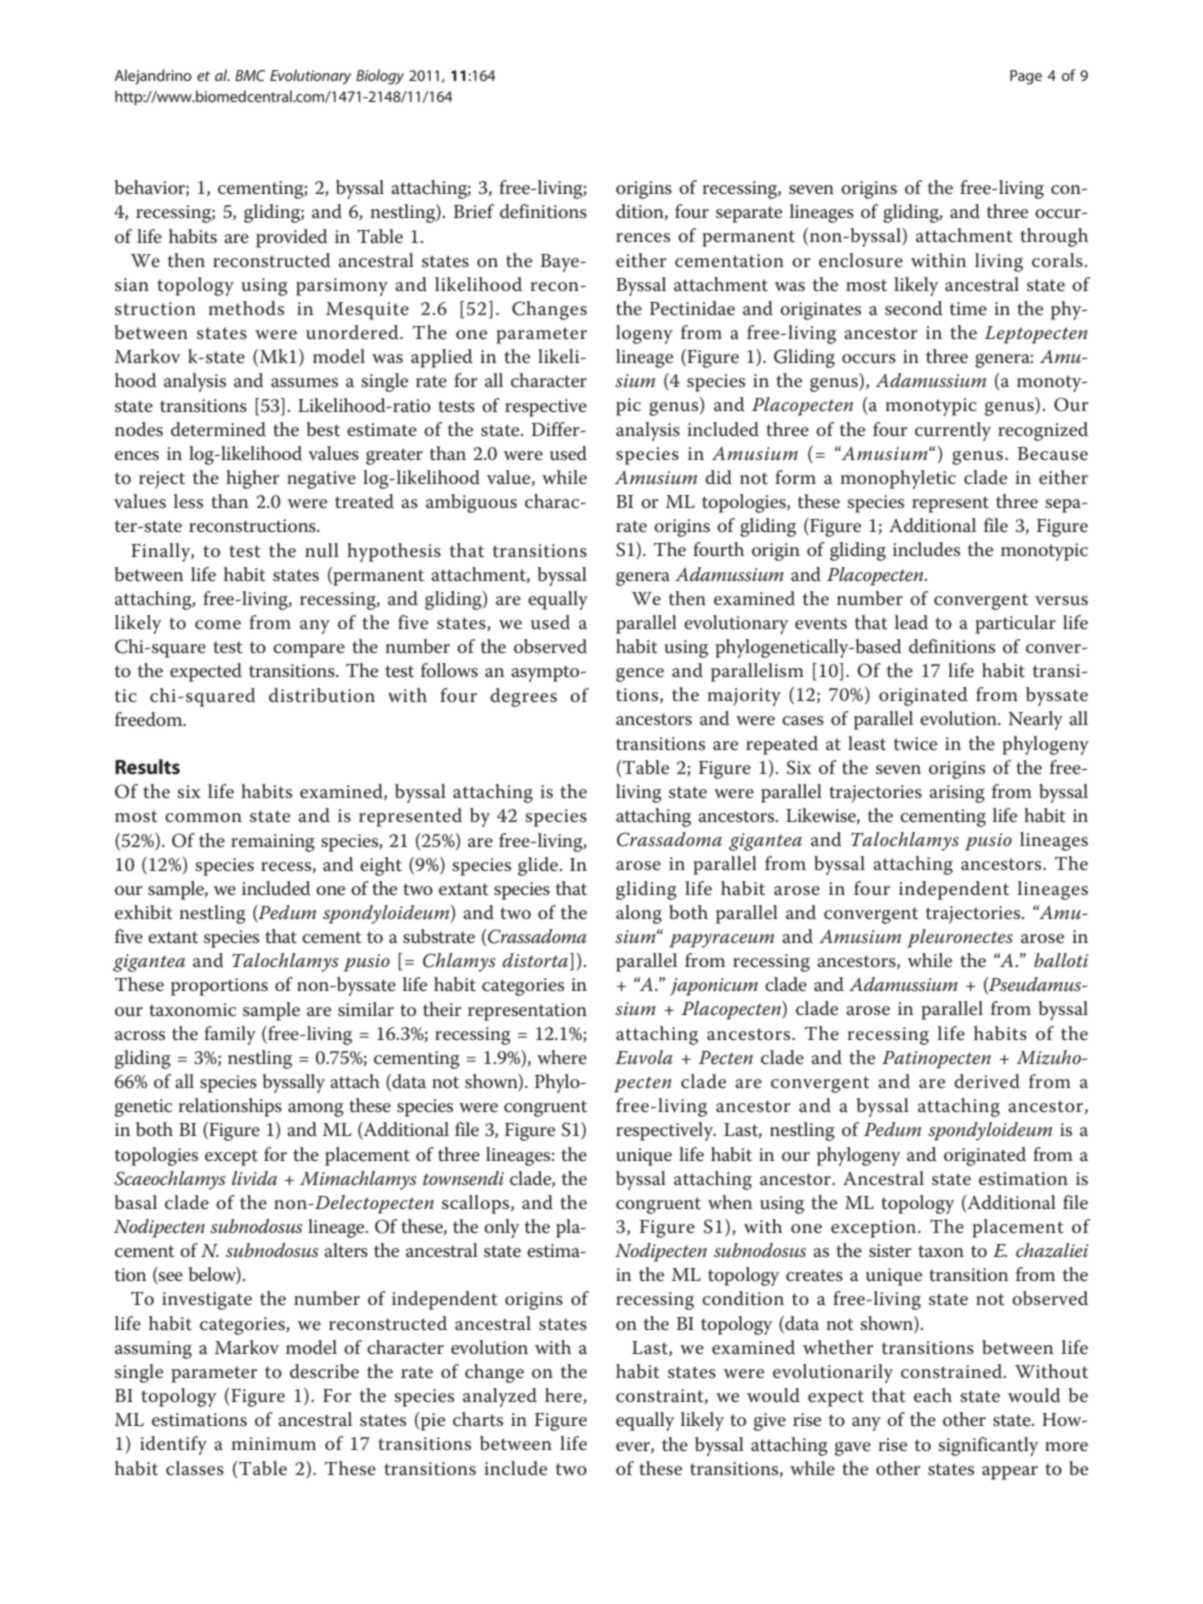 Image resolution: width=1203 pixels, height=1604 pixels. Describe the element at coordinates (523, 697) in the page. I see `degrees` at that location.
